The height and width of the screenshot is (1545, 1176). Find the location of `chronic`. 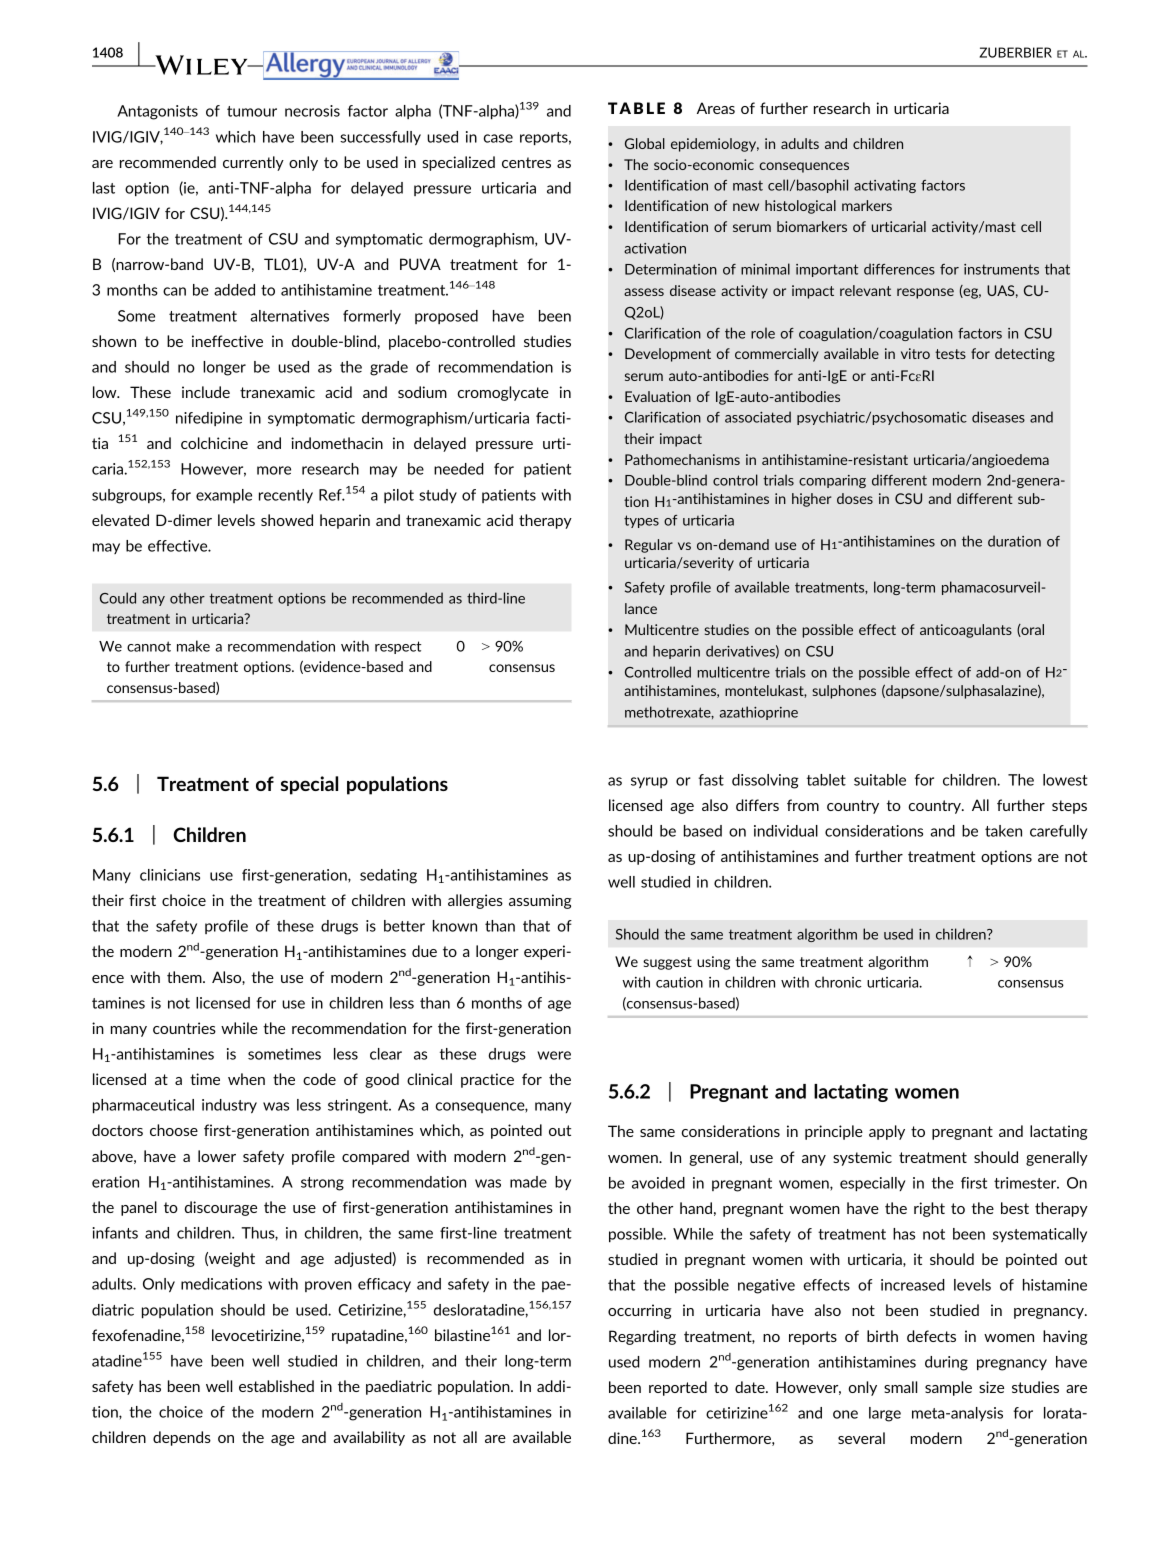

chronic is located at coordinates (838, 982).
